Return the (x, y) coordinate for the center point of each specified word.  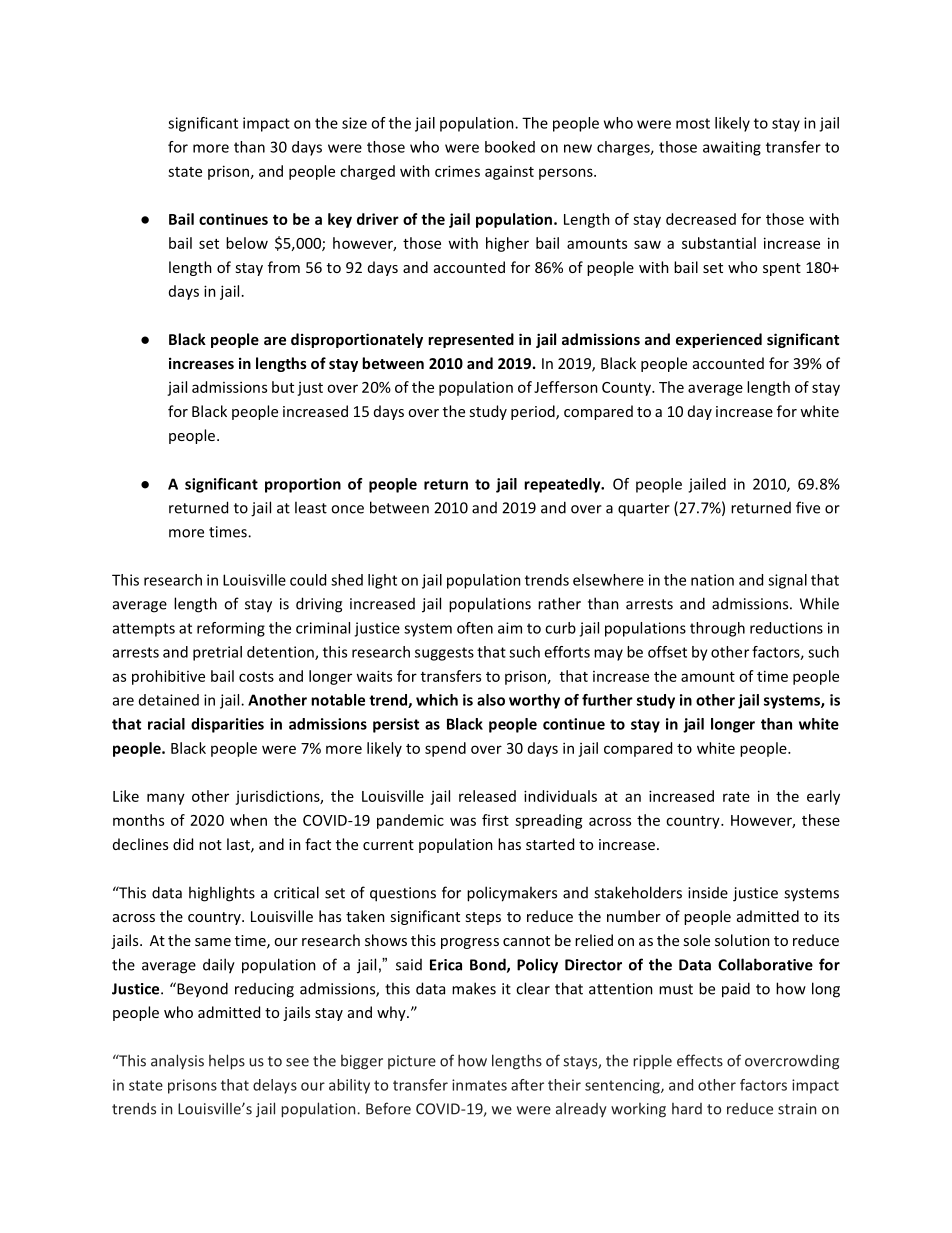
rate (736, 797)
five (808, 507)
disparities (227, 725)
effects (700, 1060)
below (247, 243)
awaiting (732, 148)
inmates (479, 1085)
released (487, 796)
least (311, 507)
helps (227, 1062)
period (534, 412)
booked (510, 147)
